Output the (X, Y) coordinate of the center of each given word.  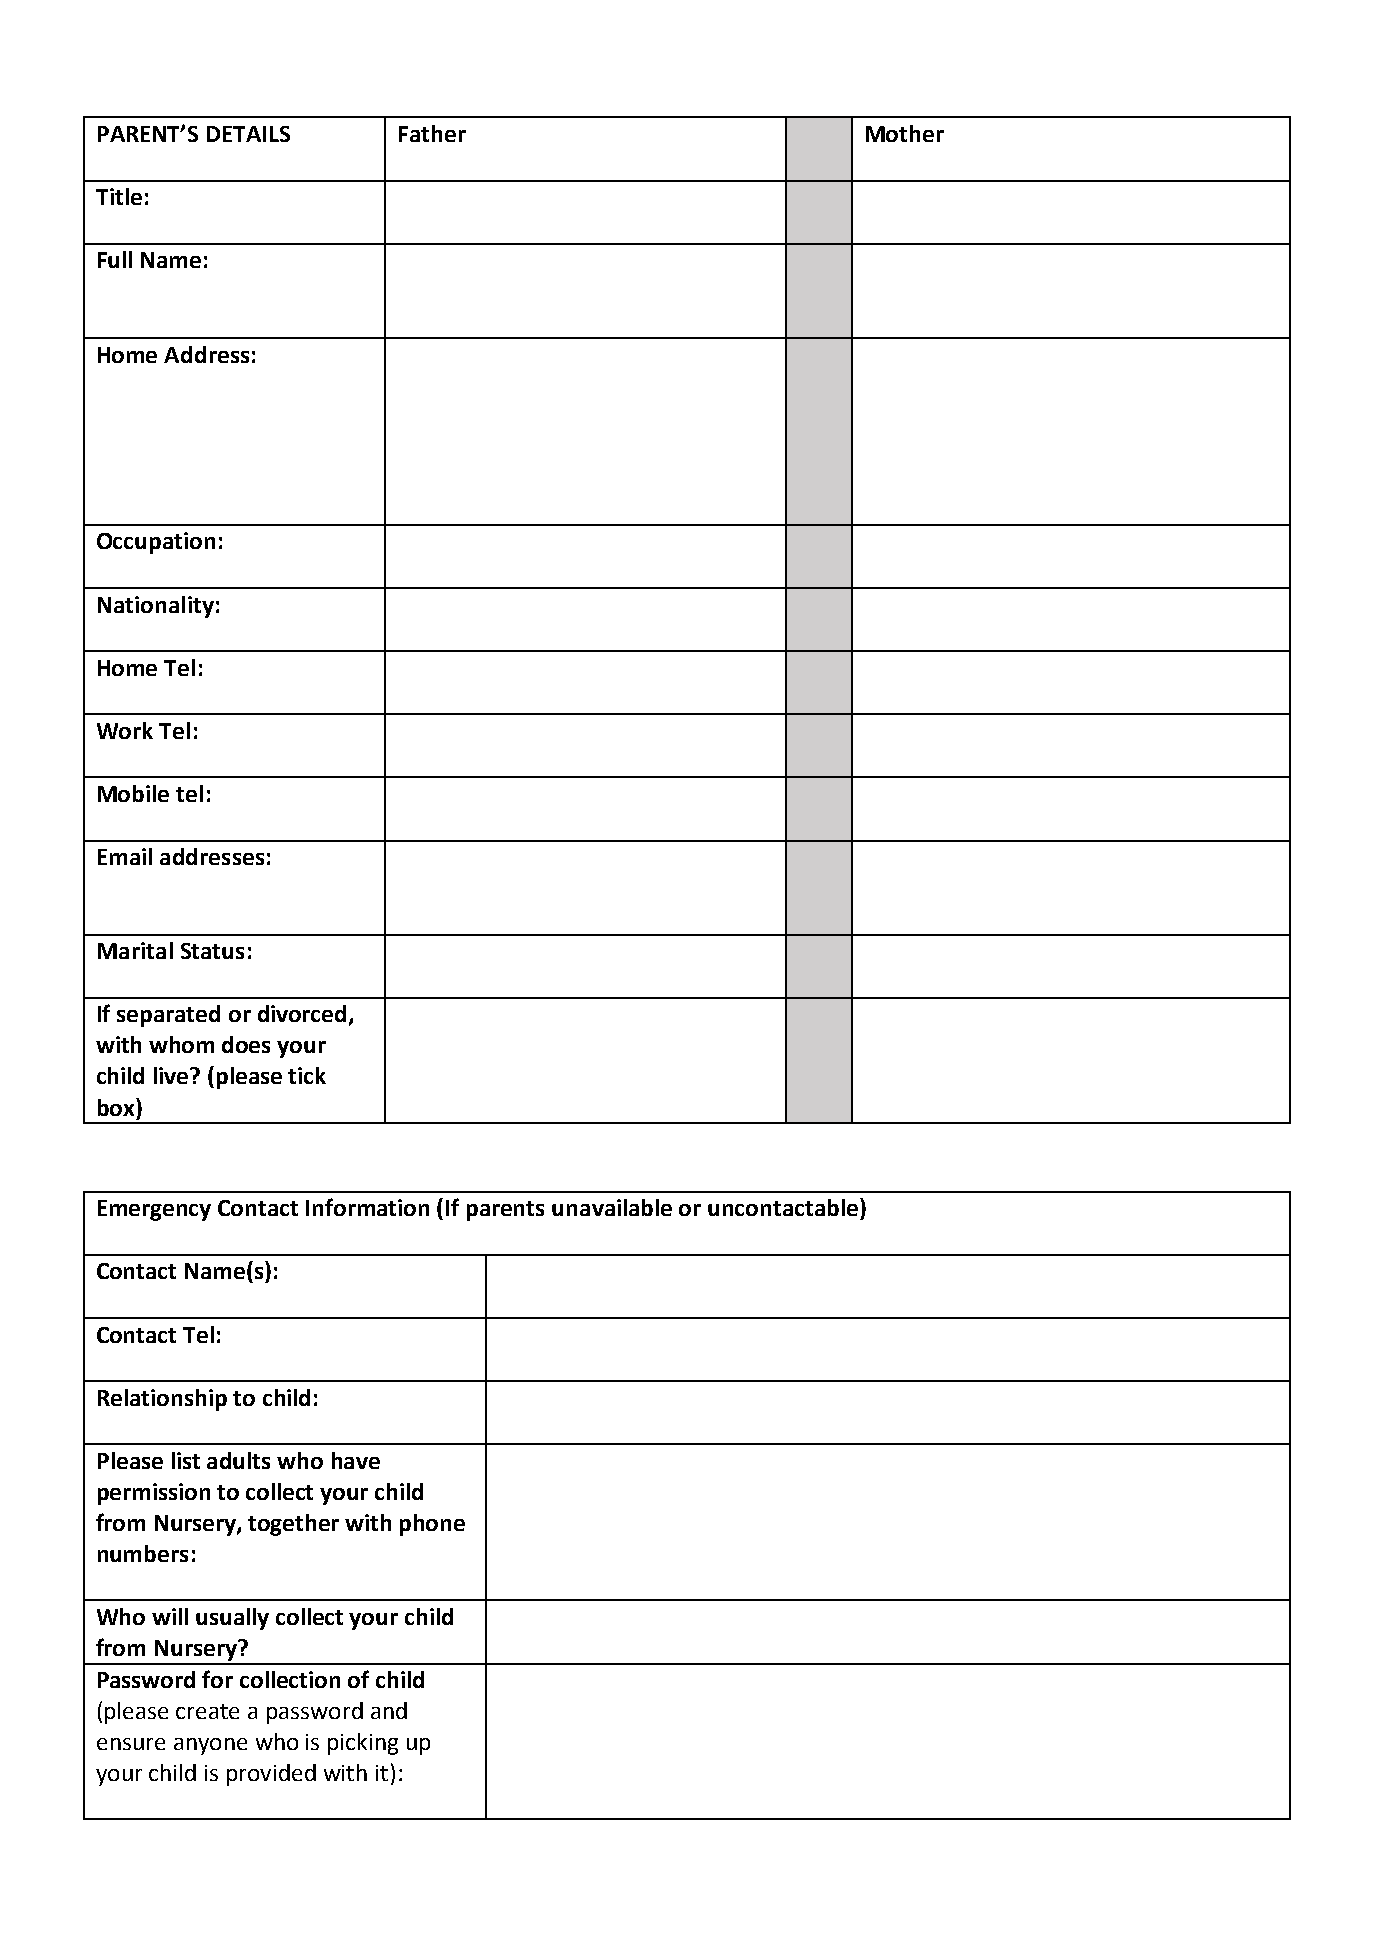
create (207, 1711)
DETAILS (248, 134)
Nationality (156, 607)
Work (125, 730)
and (389, 1710)
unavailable (612, 1207)
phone (432, 1525)
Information (367, 1207)
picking (363, 1744)
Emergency (154, 1210)
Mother (905, 133)
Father (432, 133)
